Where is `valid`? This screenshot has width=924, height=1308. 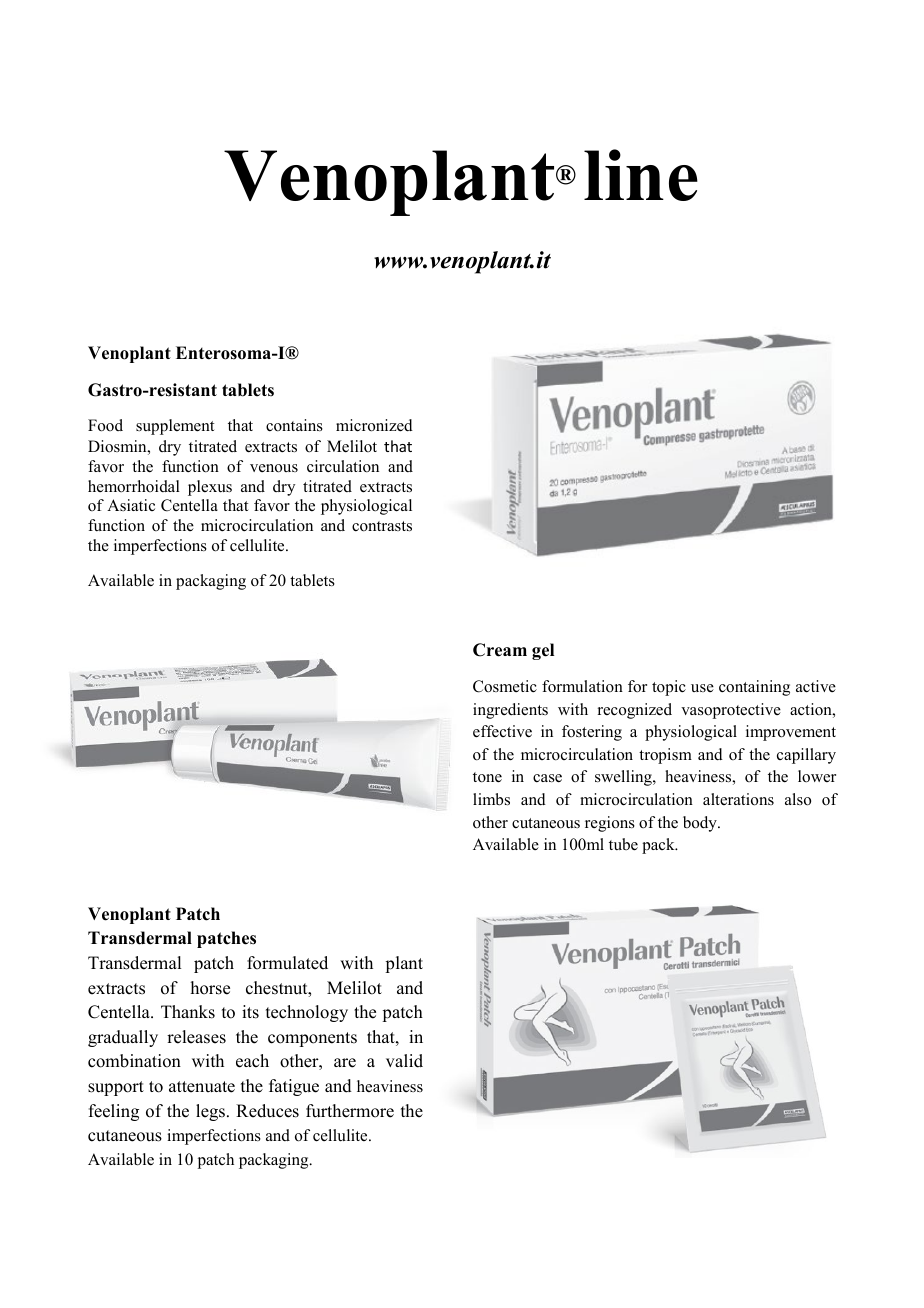 valid is located at coordinates (404, 1061).
